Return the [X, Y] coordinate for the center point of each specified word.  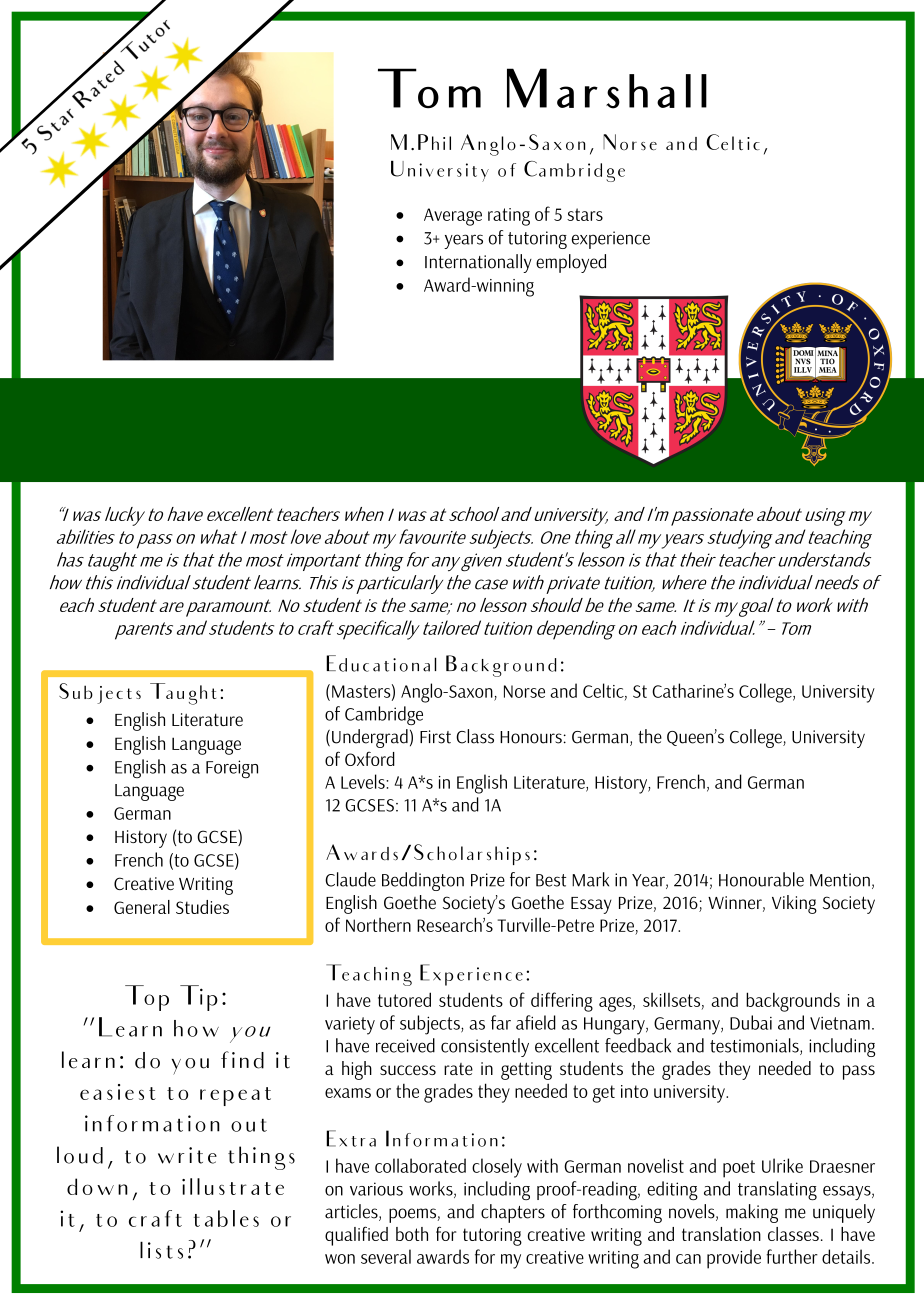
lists [161, 1250]
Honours [531, 737]
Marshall [607, 88]
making [752, 1213]
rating [509, 217]
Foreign [232, 769]
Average [453, 217]
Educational [381, 663]
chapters [513, 1213]
